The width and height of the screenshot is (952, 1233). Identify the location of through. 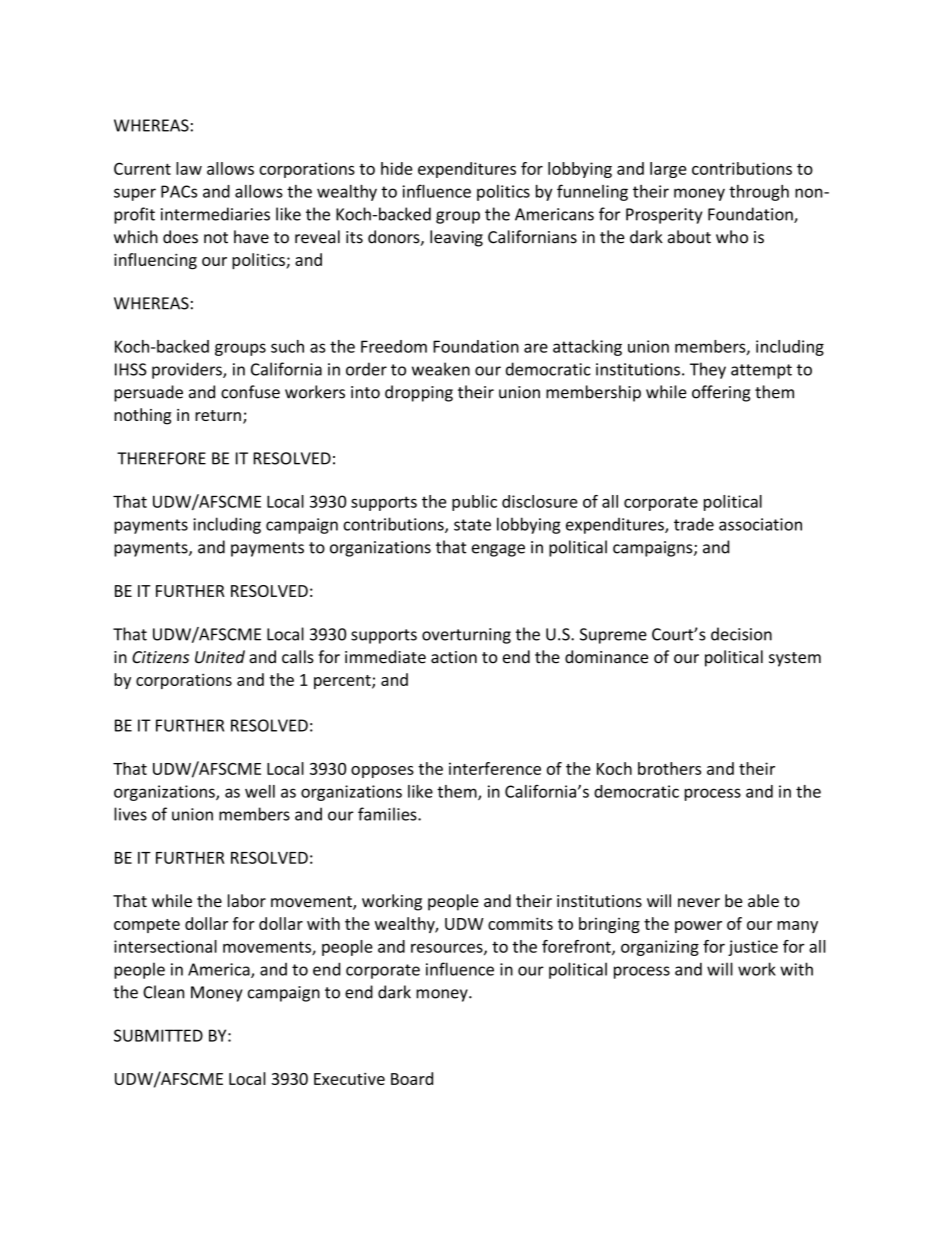
(759, 193).
